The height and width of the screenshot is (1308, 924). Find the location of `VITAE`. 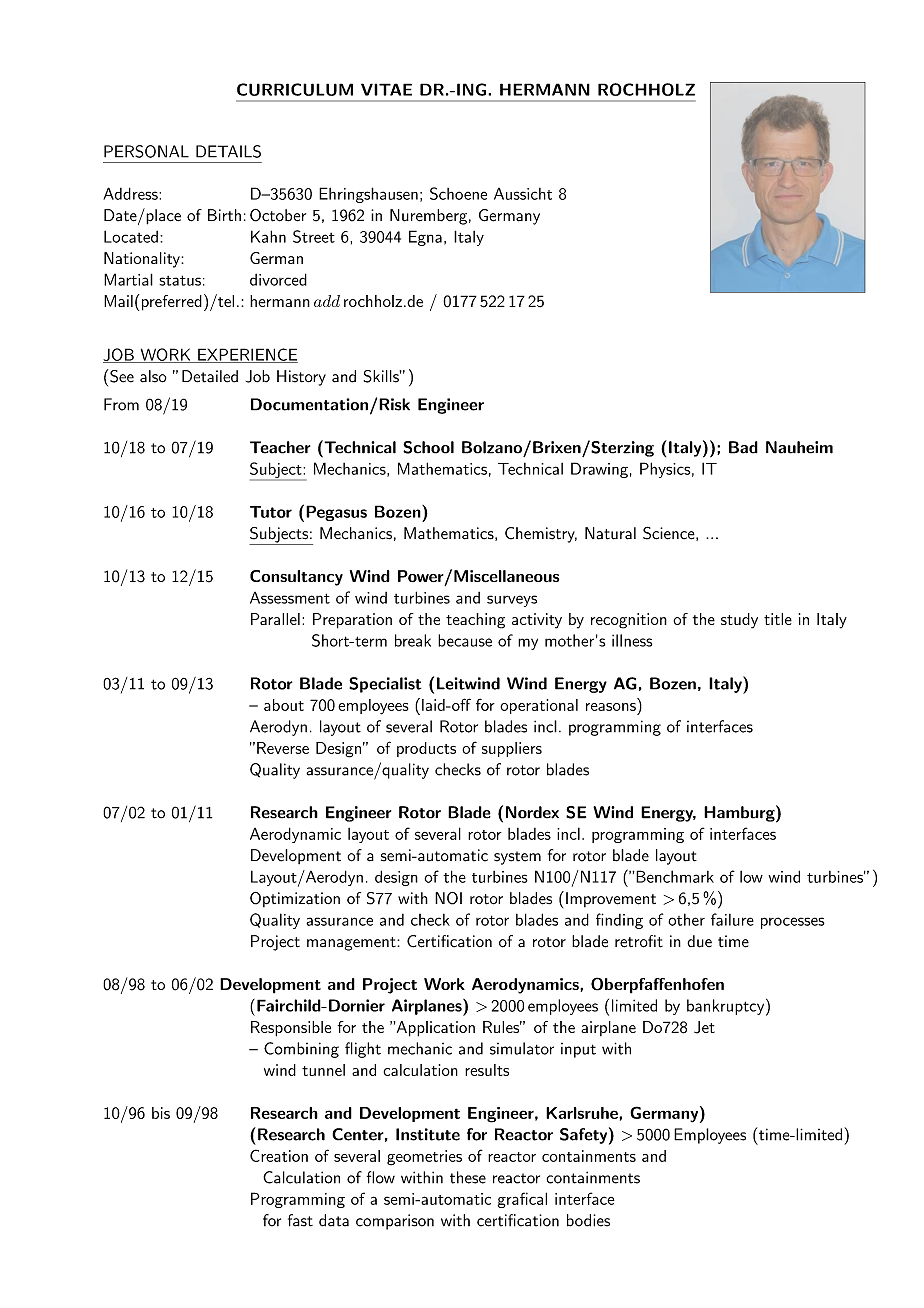

VITAE is located at coordinates (386, 89).
